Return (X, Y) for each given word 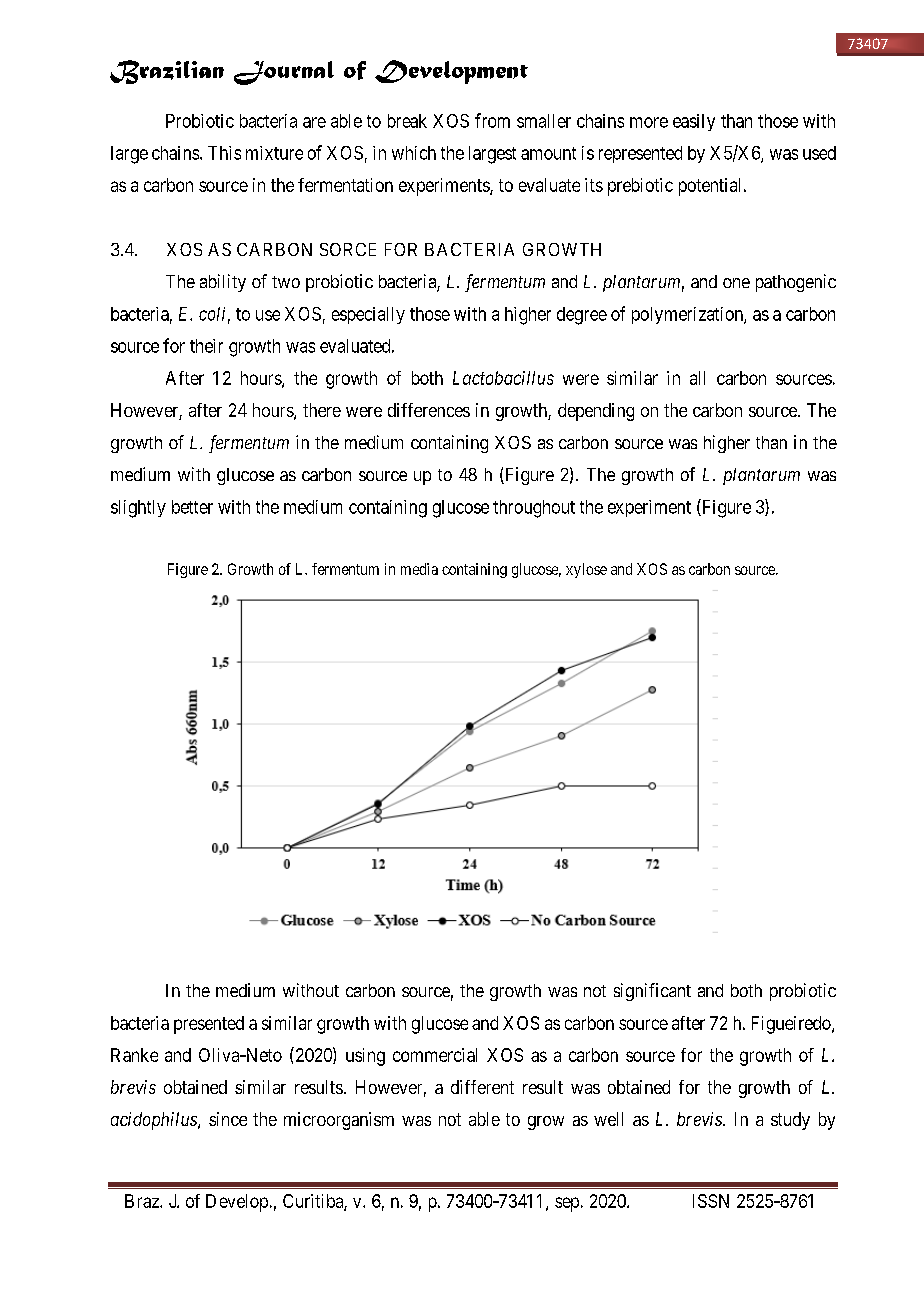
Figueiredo (792, 1025)
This (224, 153)
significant (652, 992)
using (365, 1057)
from (492, 120)
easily (694, 122)
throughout (534, 509)
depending (596, 412)
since (228, 1119)
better (192, 507)
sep (567, 1204)
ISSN (711, 1201)
